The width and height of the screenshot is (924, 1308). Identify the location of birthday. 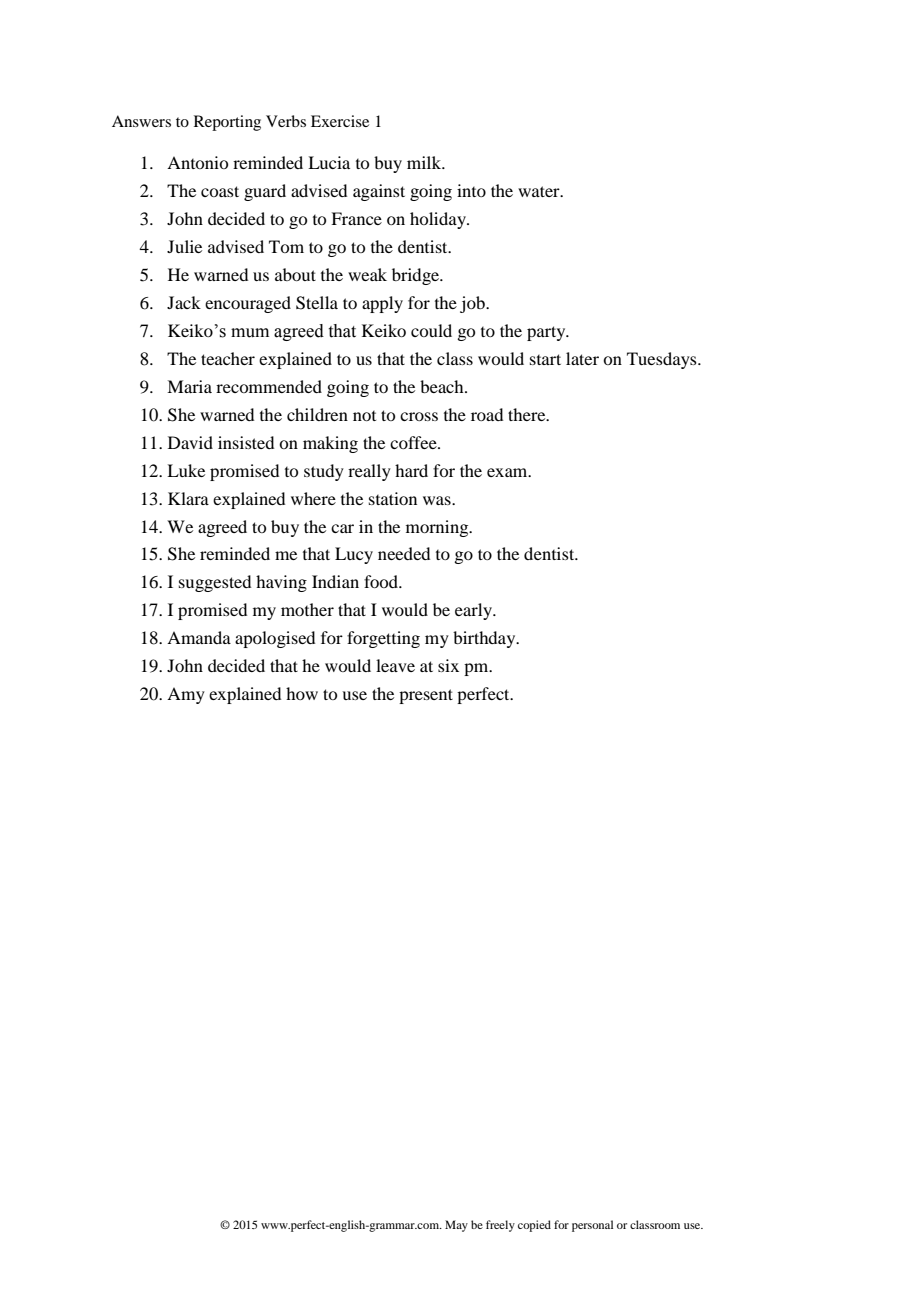
(485, 639).
